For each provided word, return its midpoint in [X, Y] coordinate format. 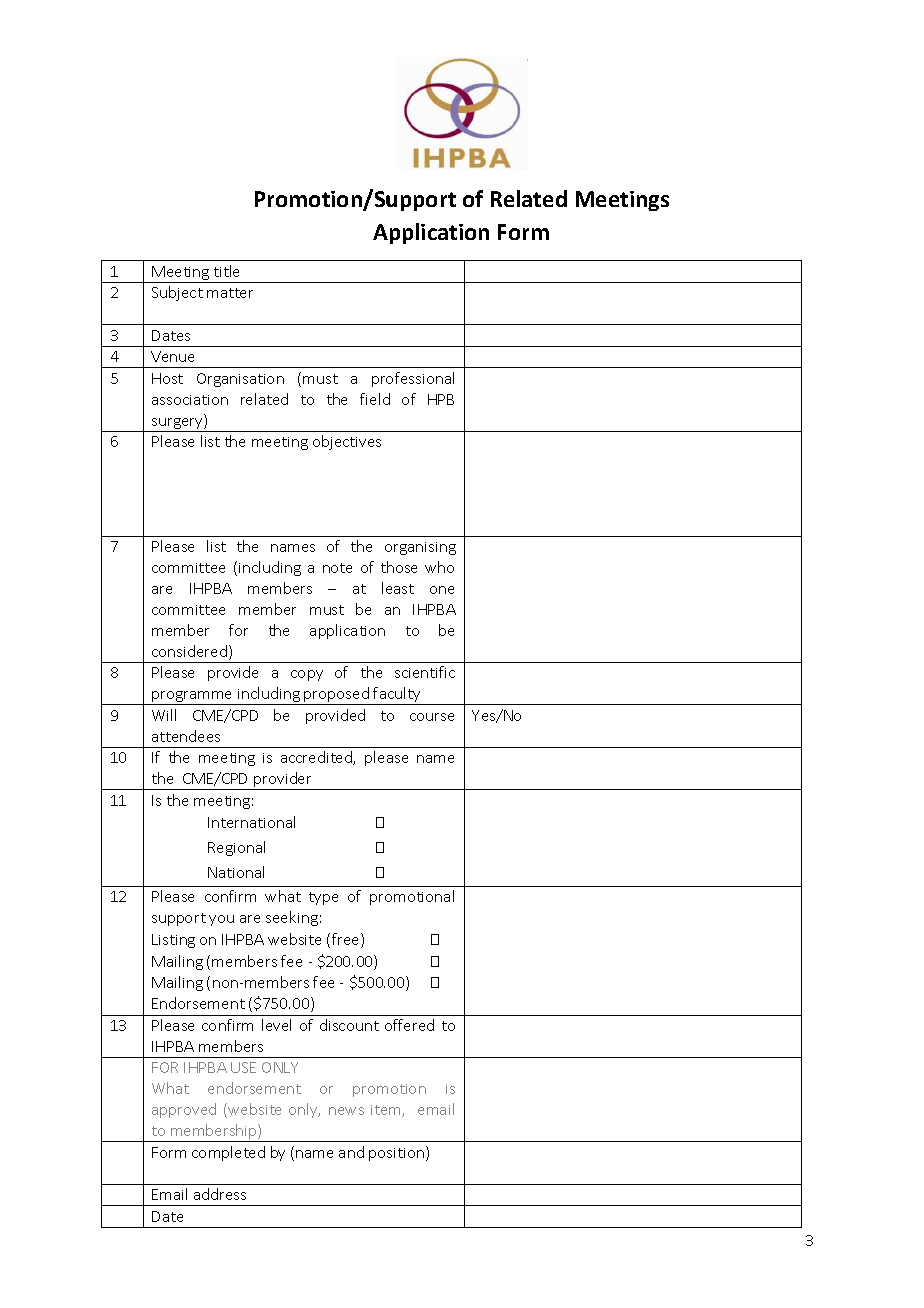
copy [307, 675]
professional [413, 379]
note [337, 568]
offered [409, 1025]
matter [230, 293]
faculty [397, 696]
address [220, 1194]
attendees [186, 736]
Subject [177, 293]
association [190, 400]
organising [420, 548]
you [221, 920]
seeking [292, 918]
